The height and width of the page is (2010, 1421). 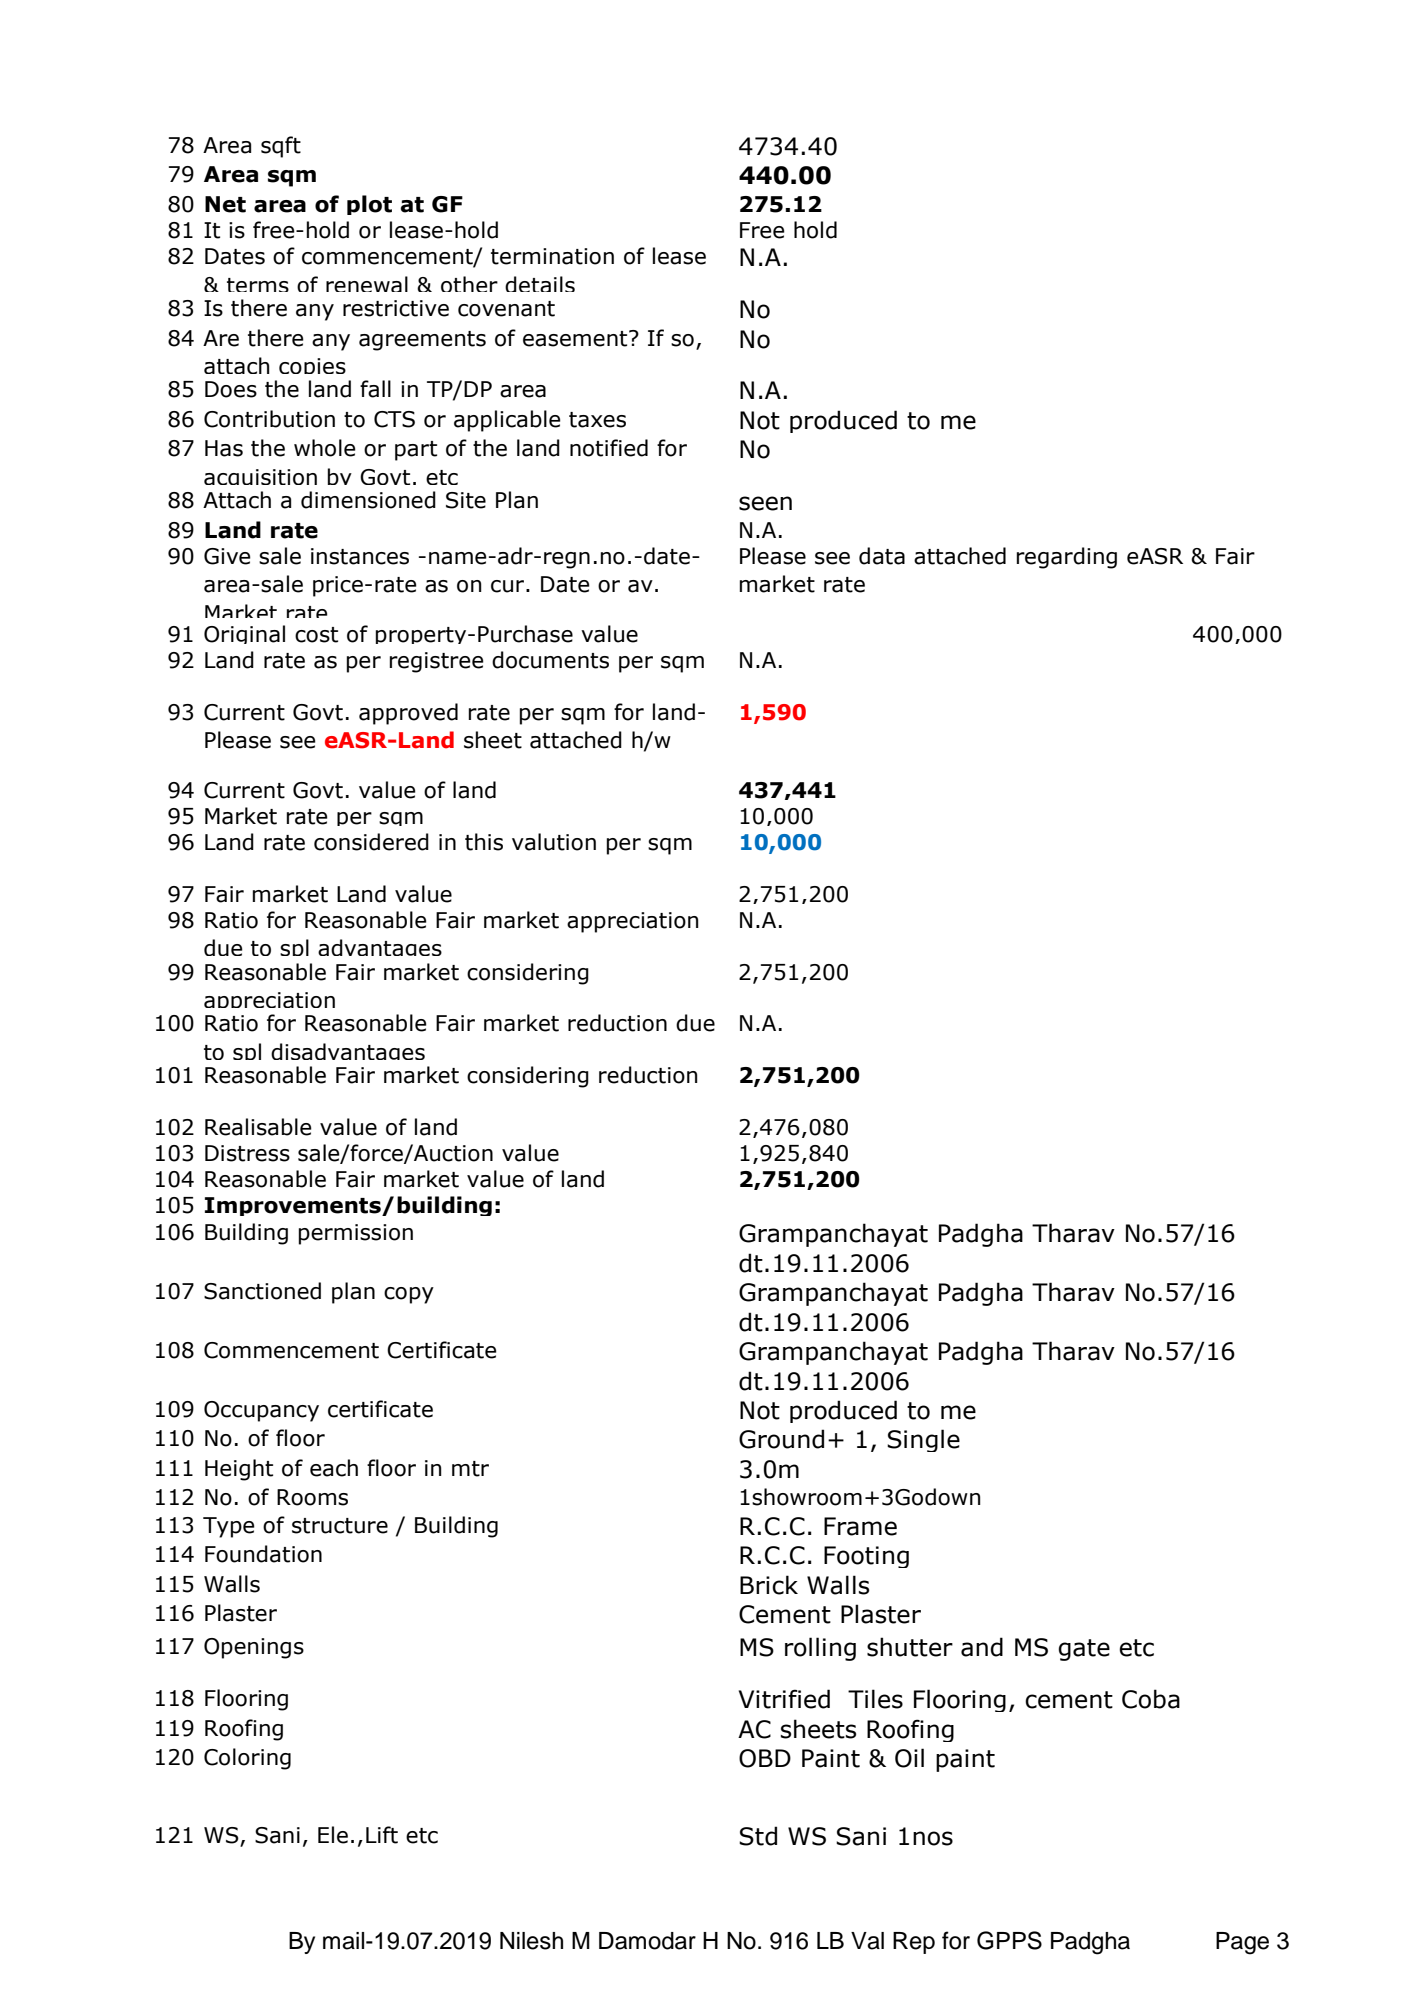 I want to click on renewal, so click(x=367, y=284).
